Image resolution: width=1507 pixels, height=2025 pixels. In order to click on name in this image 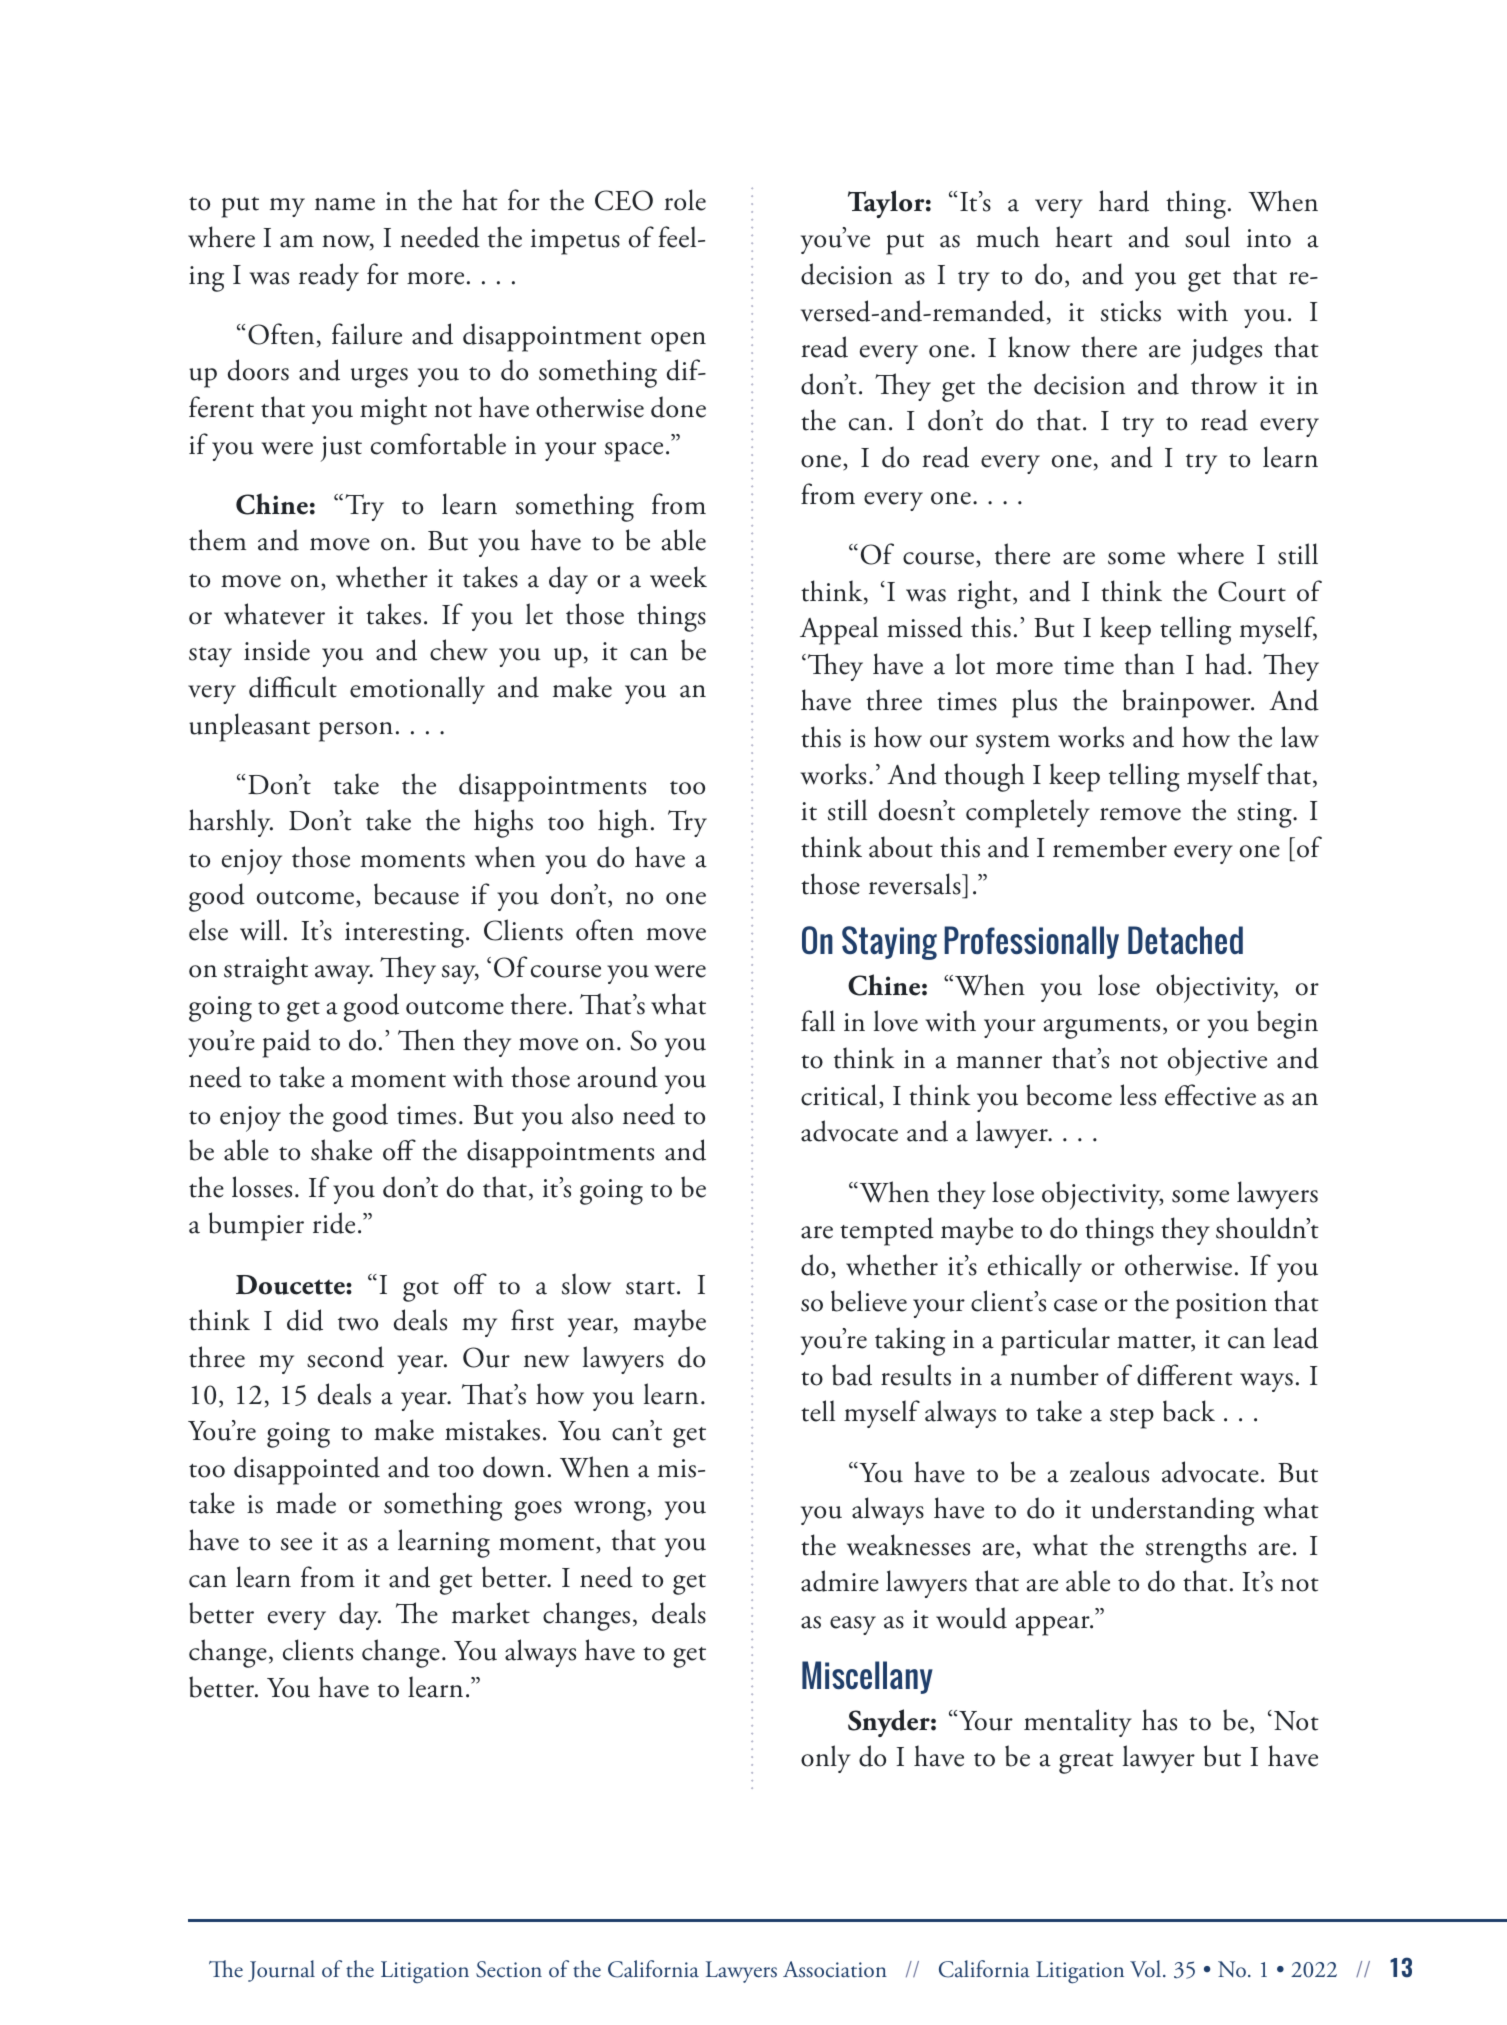, I will do `click(345, 204)`.
